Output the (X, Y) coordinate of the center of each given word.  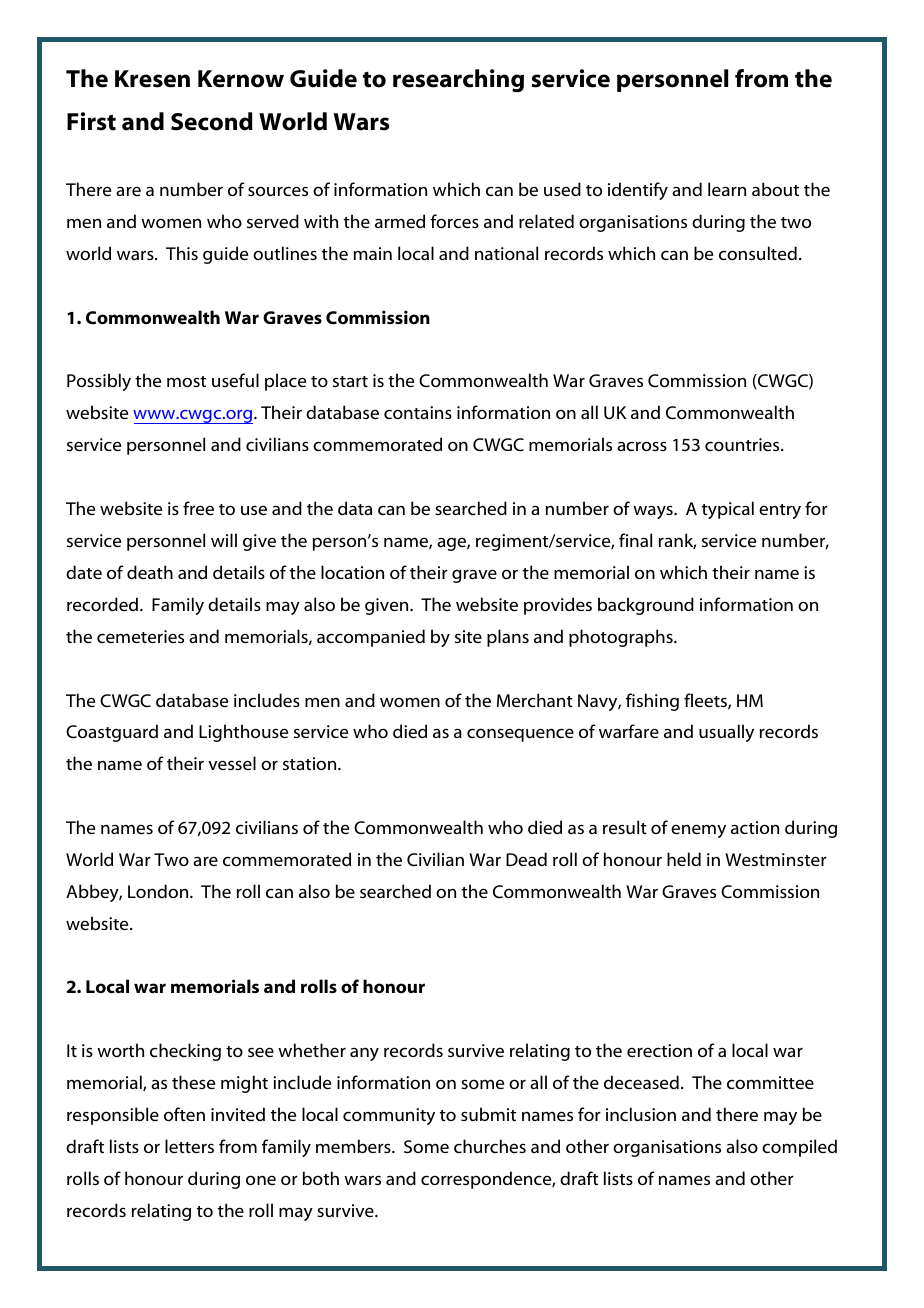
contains (418, 412)
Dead (526, 859)
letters (189, 1146)
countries (743, 444)
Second (212, 121)
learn (727, 189)
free (198, 508)
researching (458, 80)
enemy (698, 831)
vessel (232, 763)
